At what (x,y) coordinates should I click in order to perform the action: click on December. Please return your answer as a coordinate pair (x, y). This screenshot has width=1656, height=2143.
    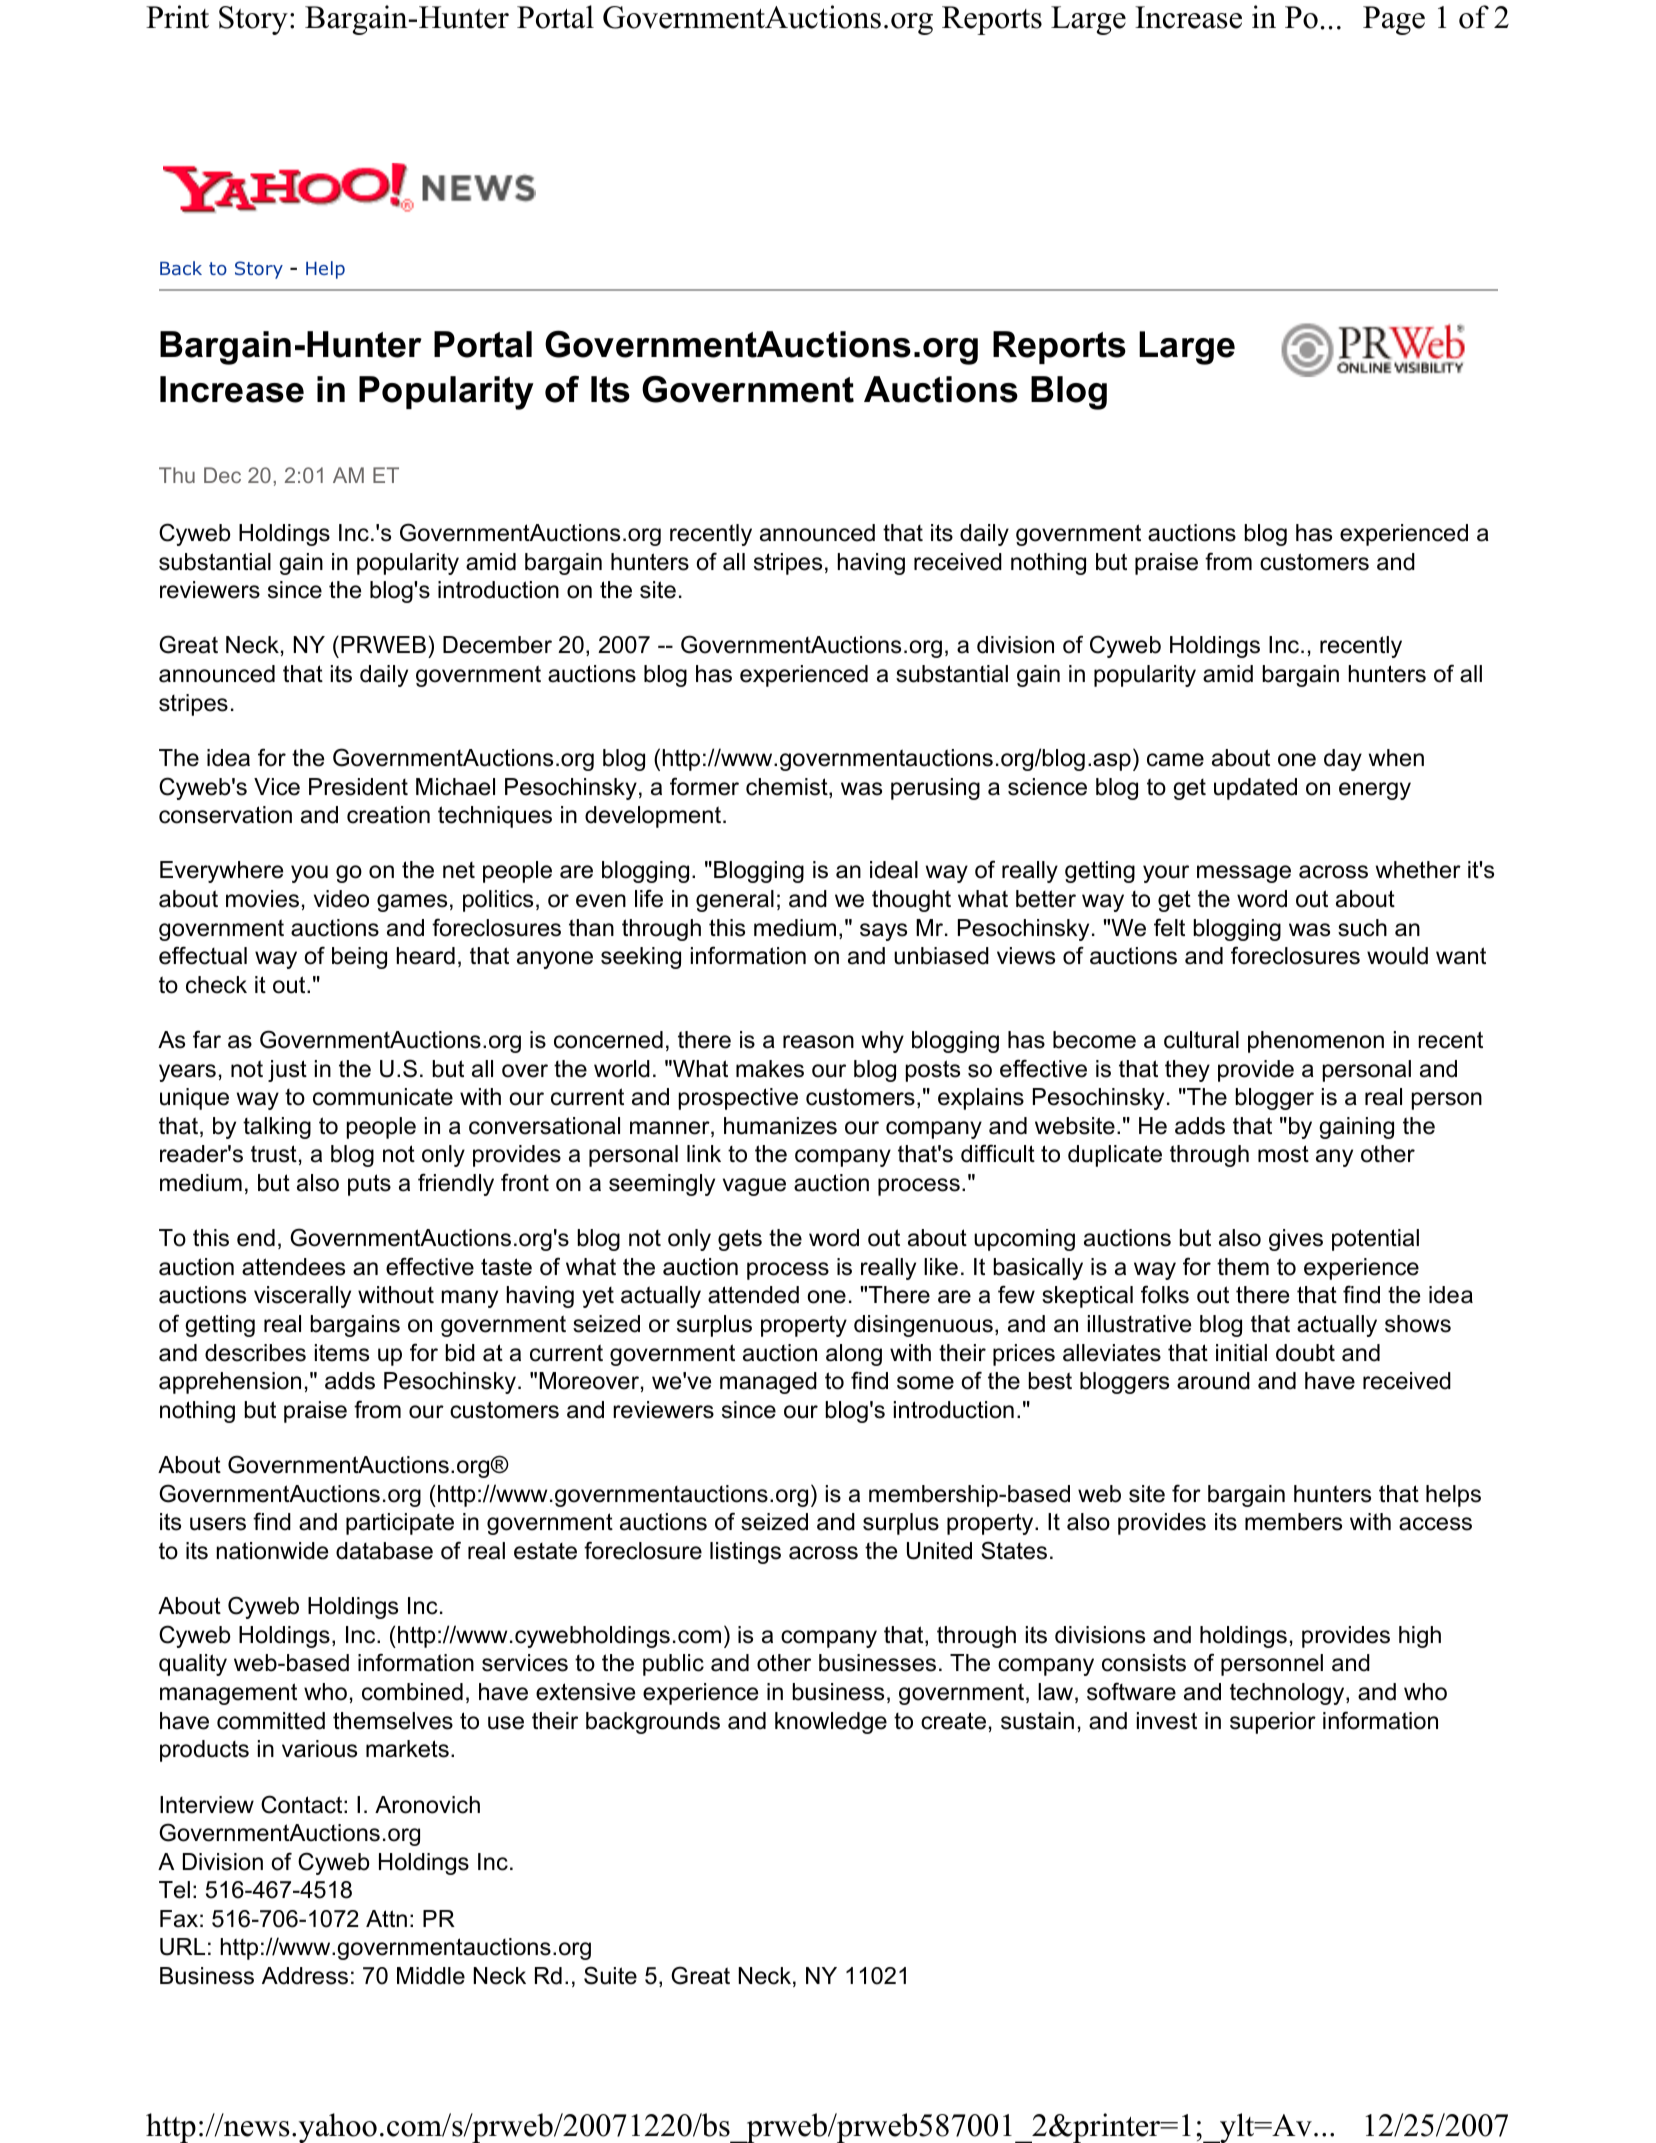
    Looking at the image, I should click on (497, 645).
